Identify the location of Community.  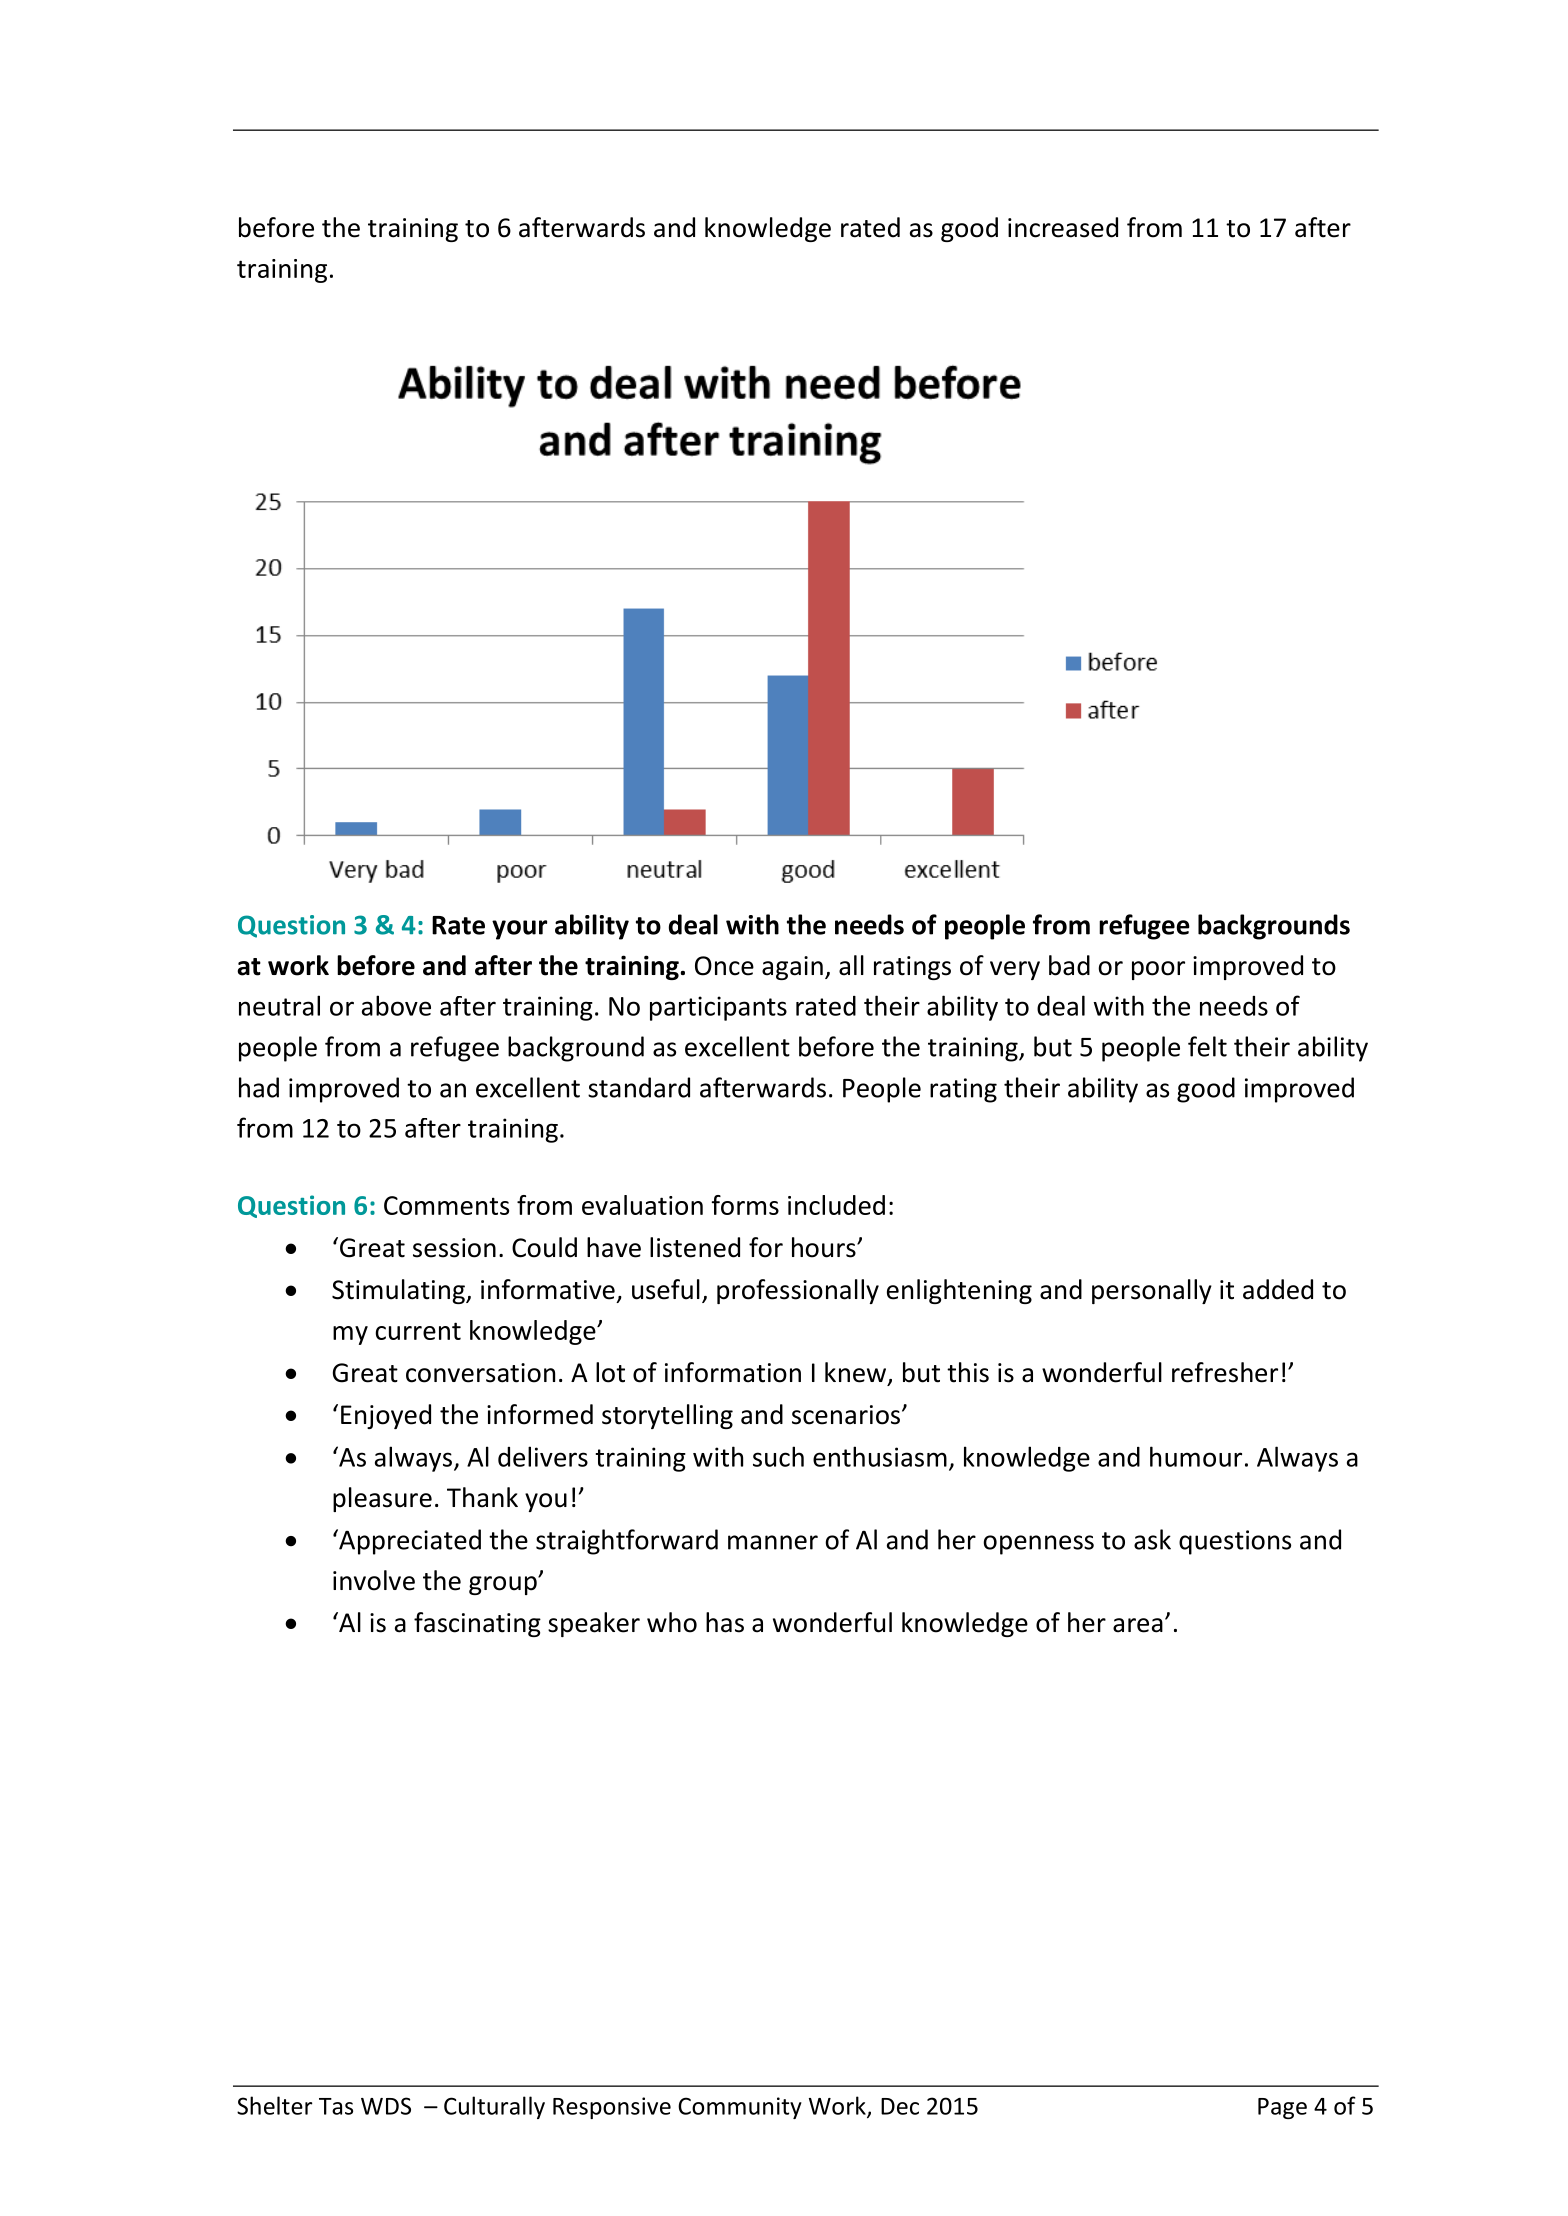
(740, 2108).
